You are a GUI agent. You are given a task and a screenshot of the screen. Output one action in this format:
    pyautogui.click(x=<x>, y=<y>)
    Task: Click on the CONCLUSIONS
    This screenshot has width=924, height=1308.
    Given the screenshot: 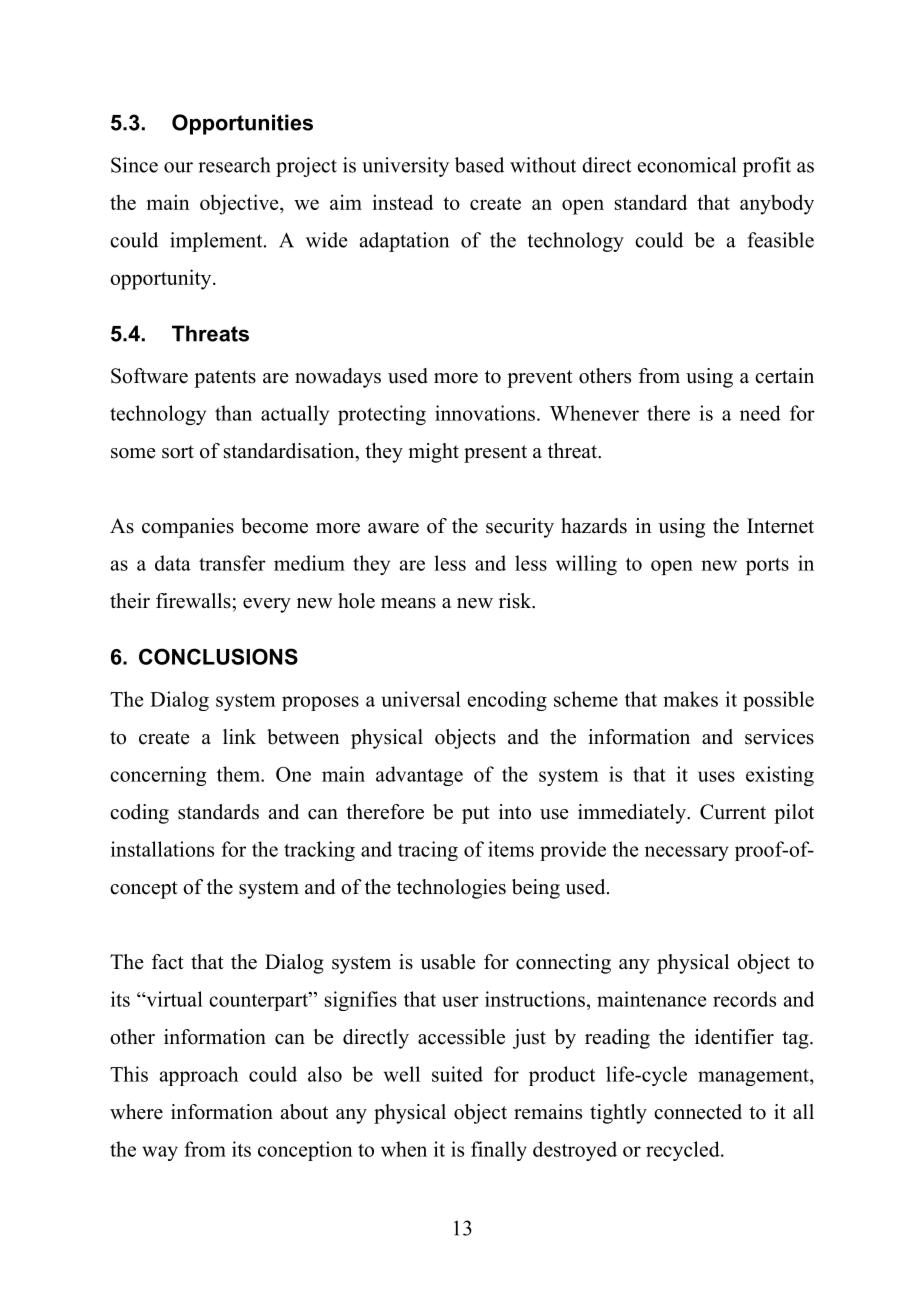 What is the action you would take?
    pyautogui.click(x=218, y=656)
